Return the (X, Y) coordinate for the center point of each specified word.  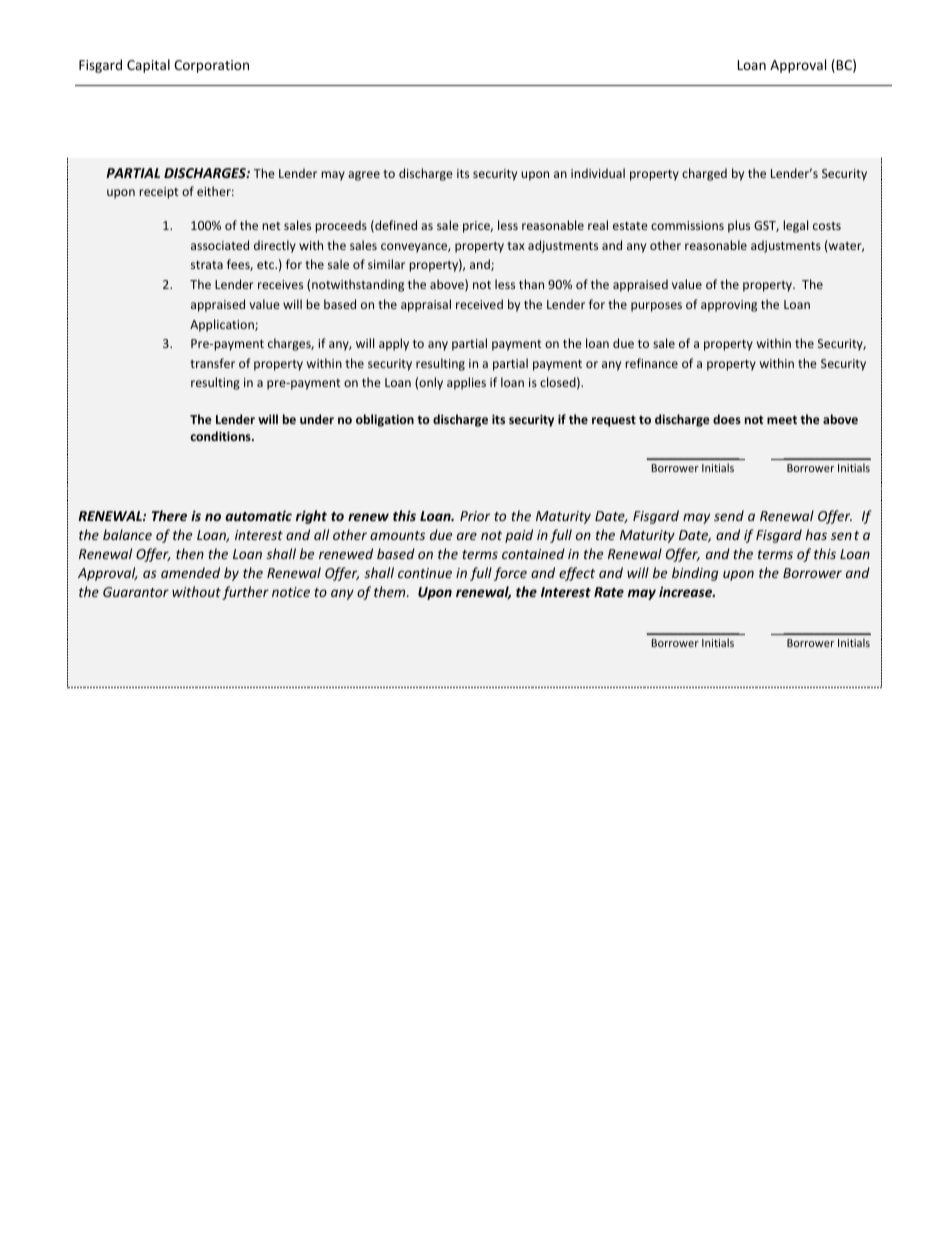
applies (466, 383)
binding (695, 574)
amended (190, 572)
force (510, 574)
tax (516, 246)
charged (704, 174)
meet (782, 420)
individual (598, 173)
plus (739, 226)
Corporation (211, 66)
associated (220, 245)
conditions (221, 436)
